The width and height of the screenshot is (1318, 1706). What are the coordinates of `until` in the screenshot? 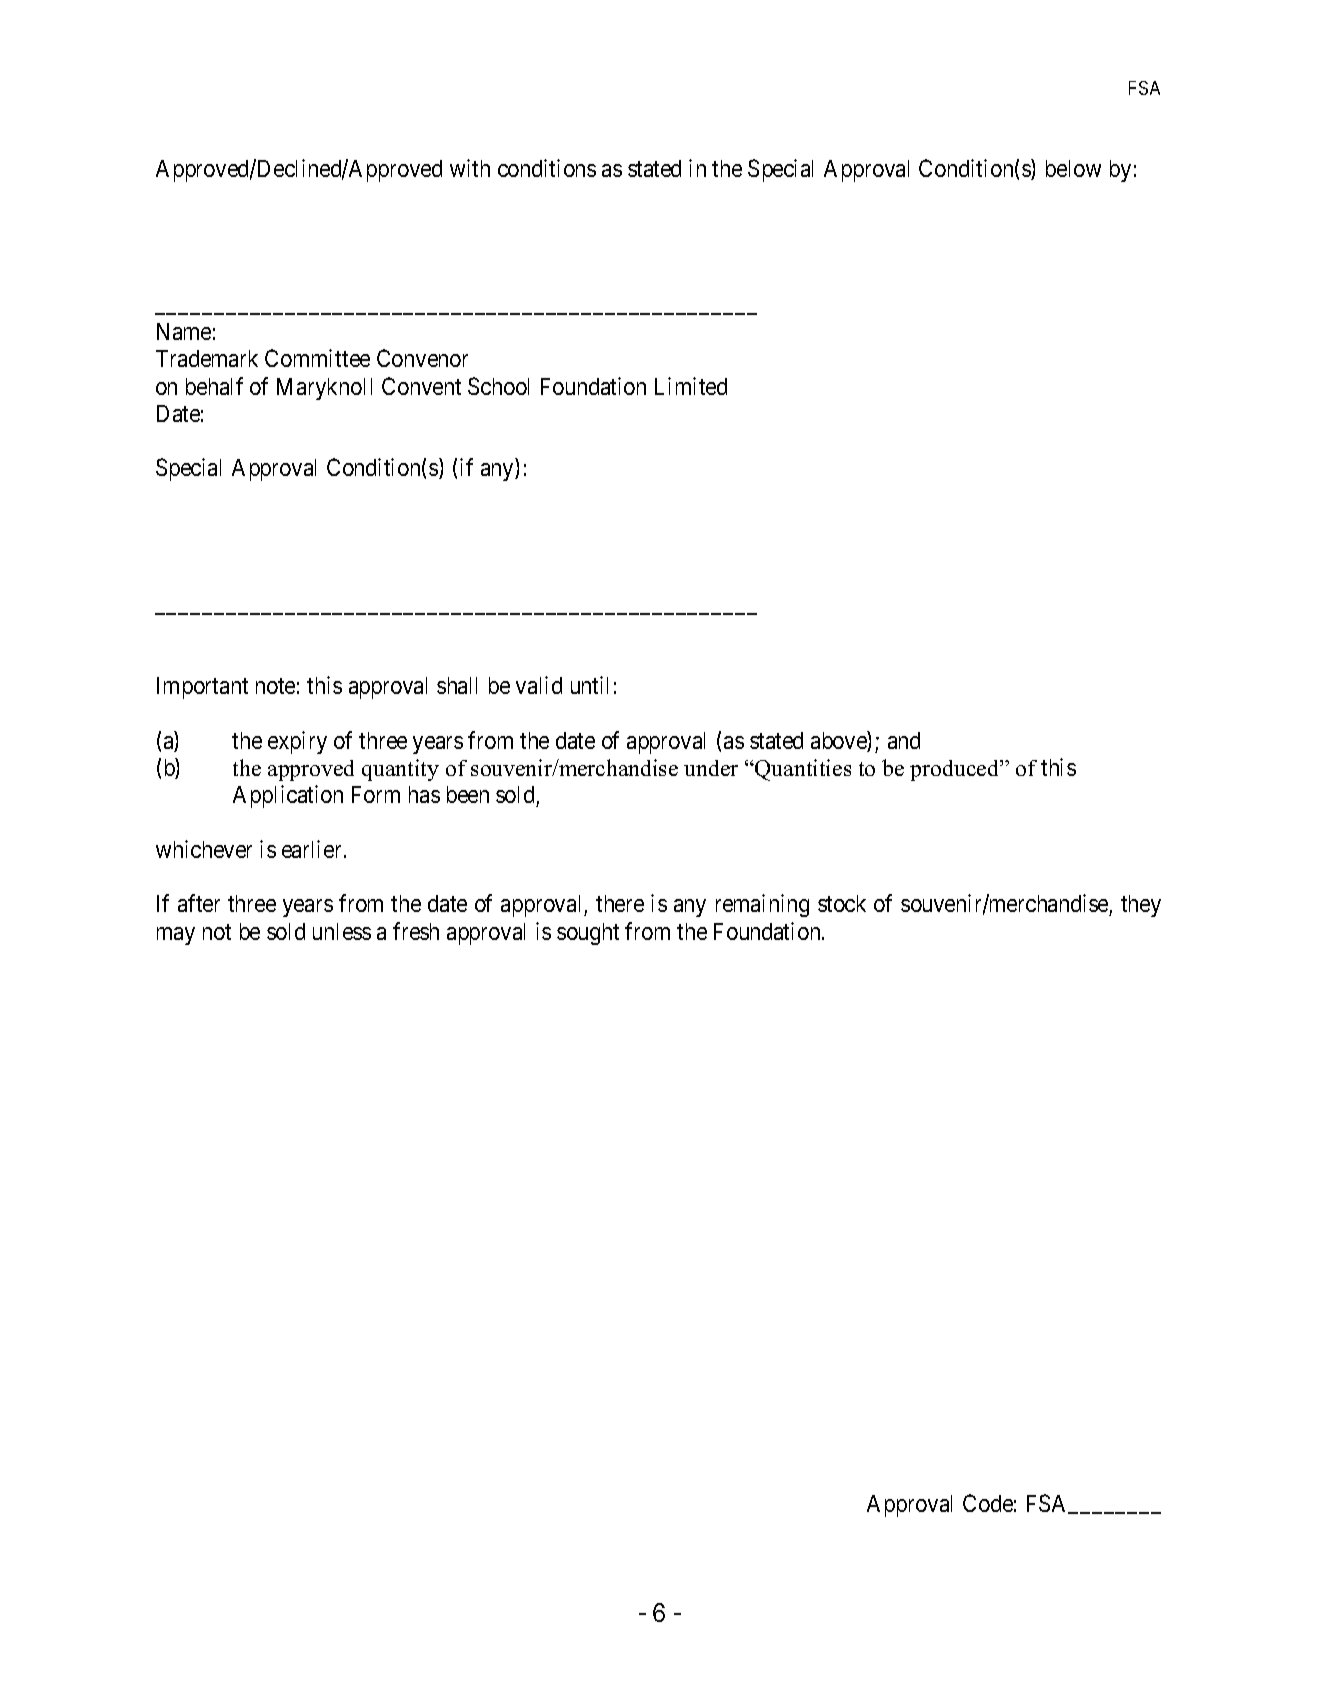 It's located at (589, 685).
